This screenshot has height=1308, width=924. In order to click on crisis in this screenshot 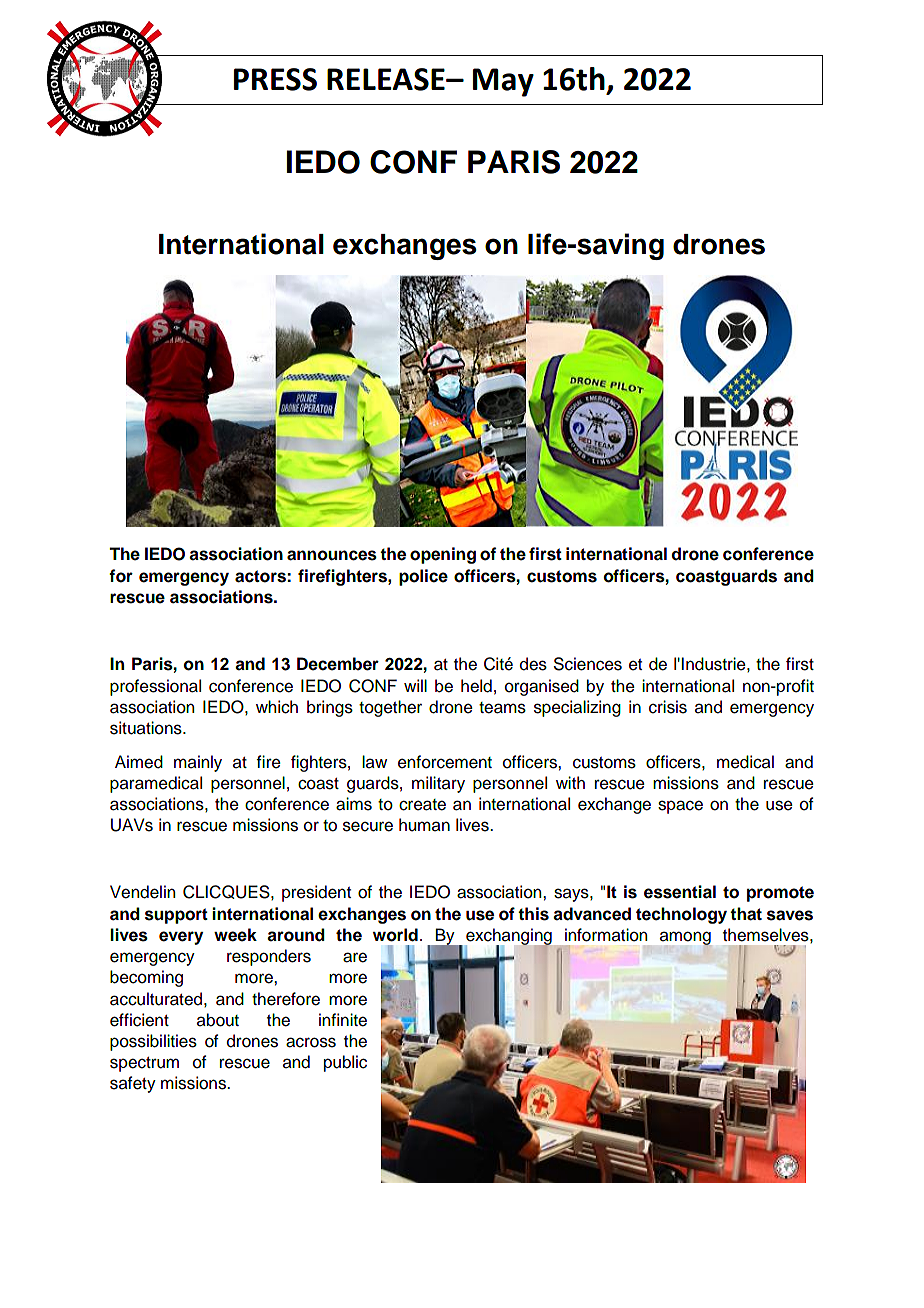, I will do `click(668, 707)`.
